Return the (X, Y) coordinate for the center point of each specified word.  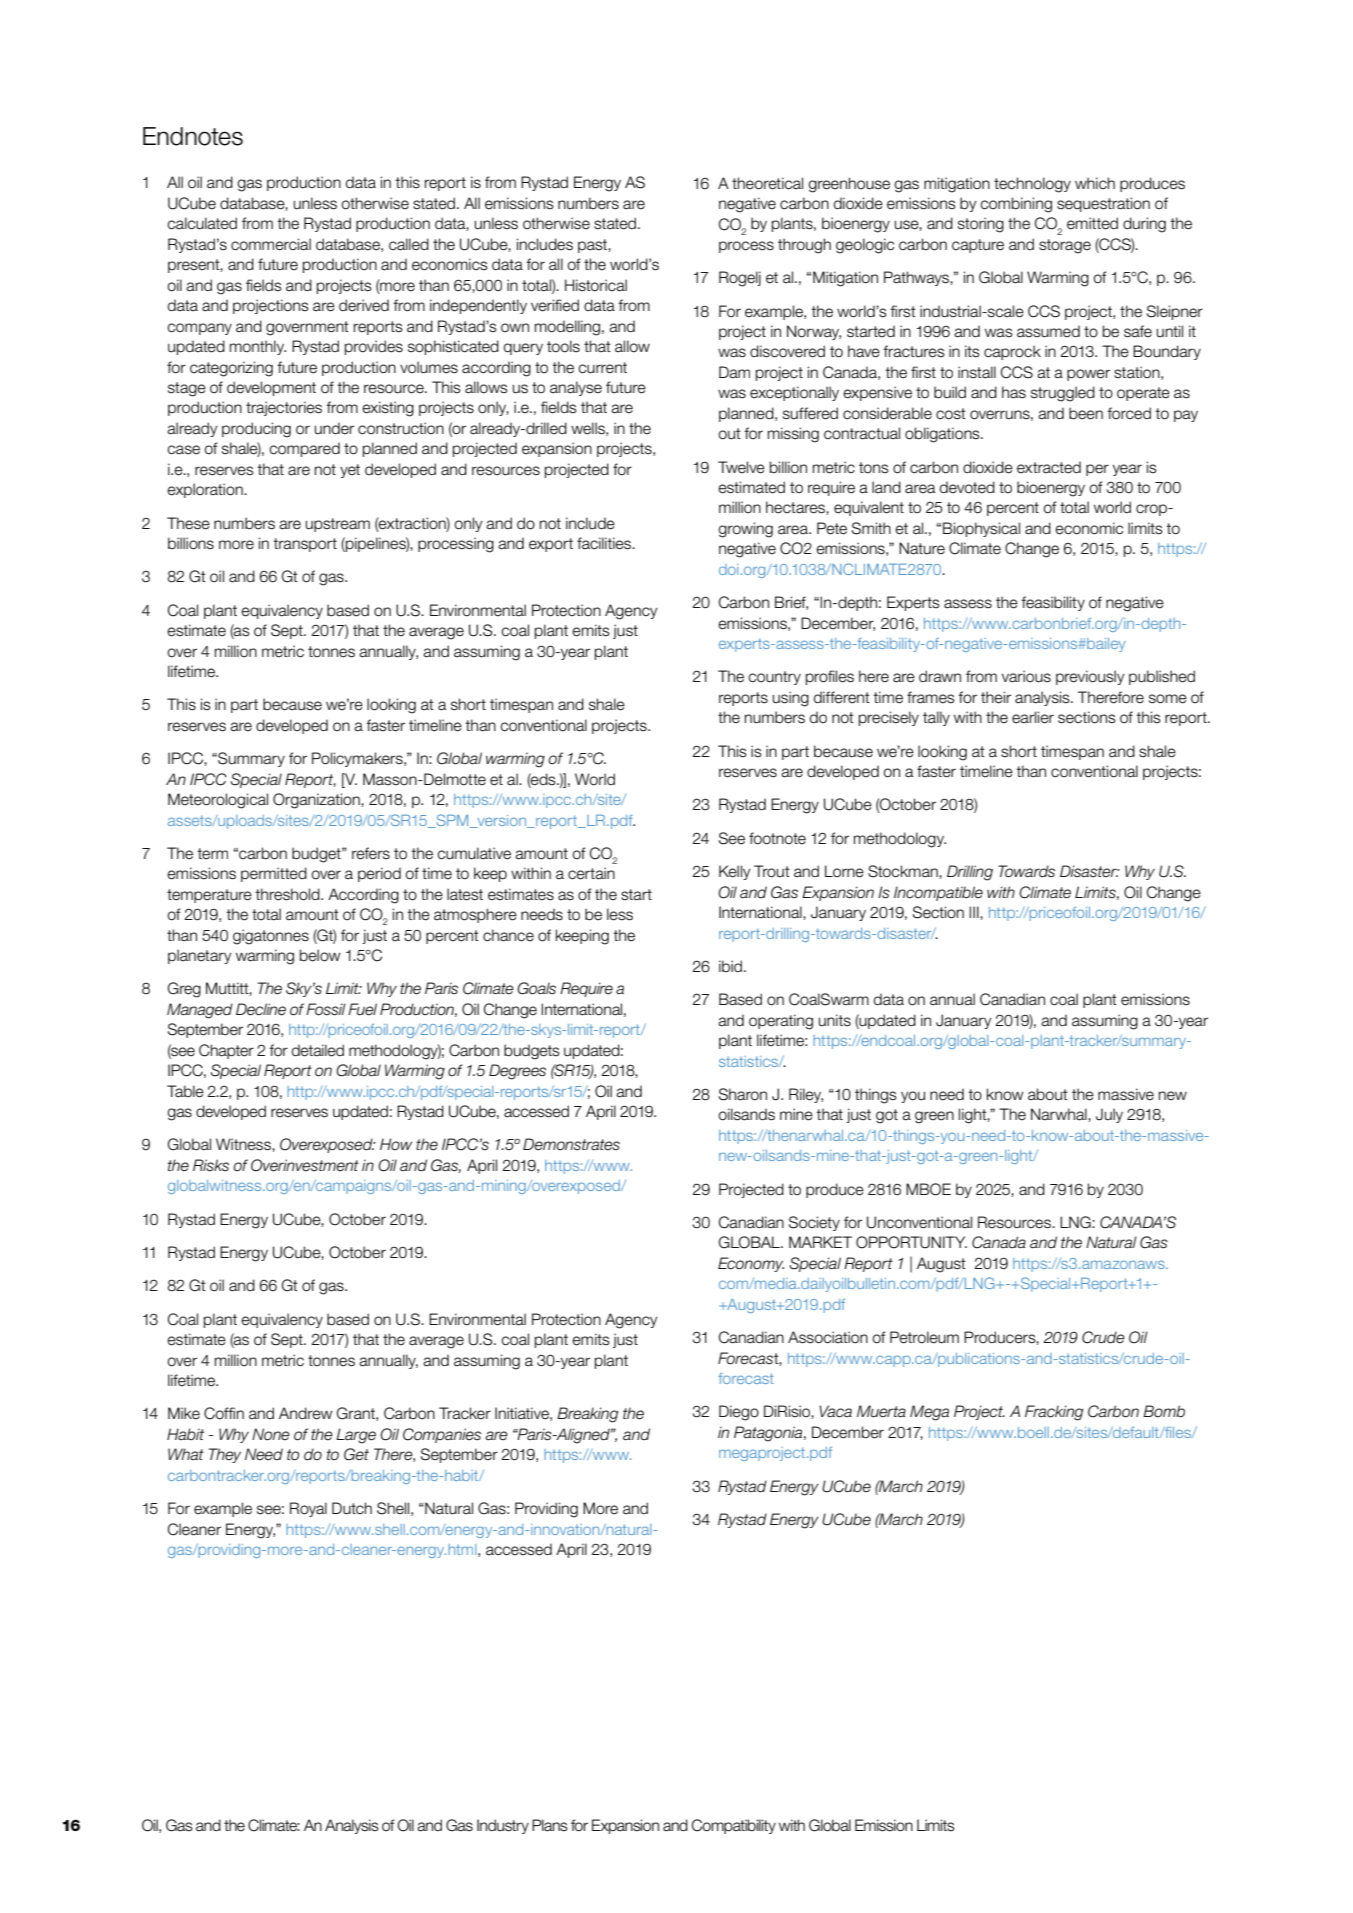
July (1109, 1115)
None (271, 1434)
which (1095, 183)
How (396, 1144)
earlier (1033, 717)
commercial (271, 244)
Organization (317, 801)
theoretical (767, 183)
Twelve (741, 467)
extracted (1049, 467)
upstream (338, 525)
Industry (503, 1826)
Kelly (735, 872)
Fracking (1054, 1413)
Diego (739, 1413)
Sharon (743, 1094)
